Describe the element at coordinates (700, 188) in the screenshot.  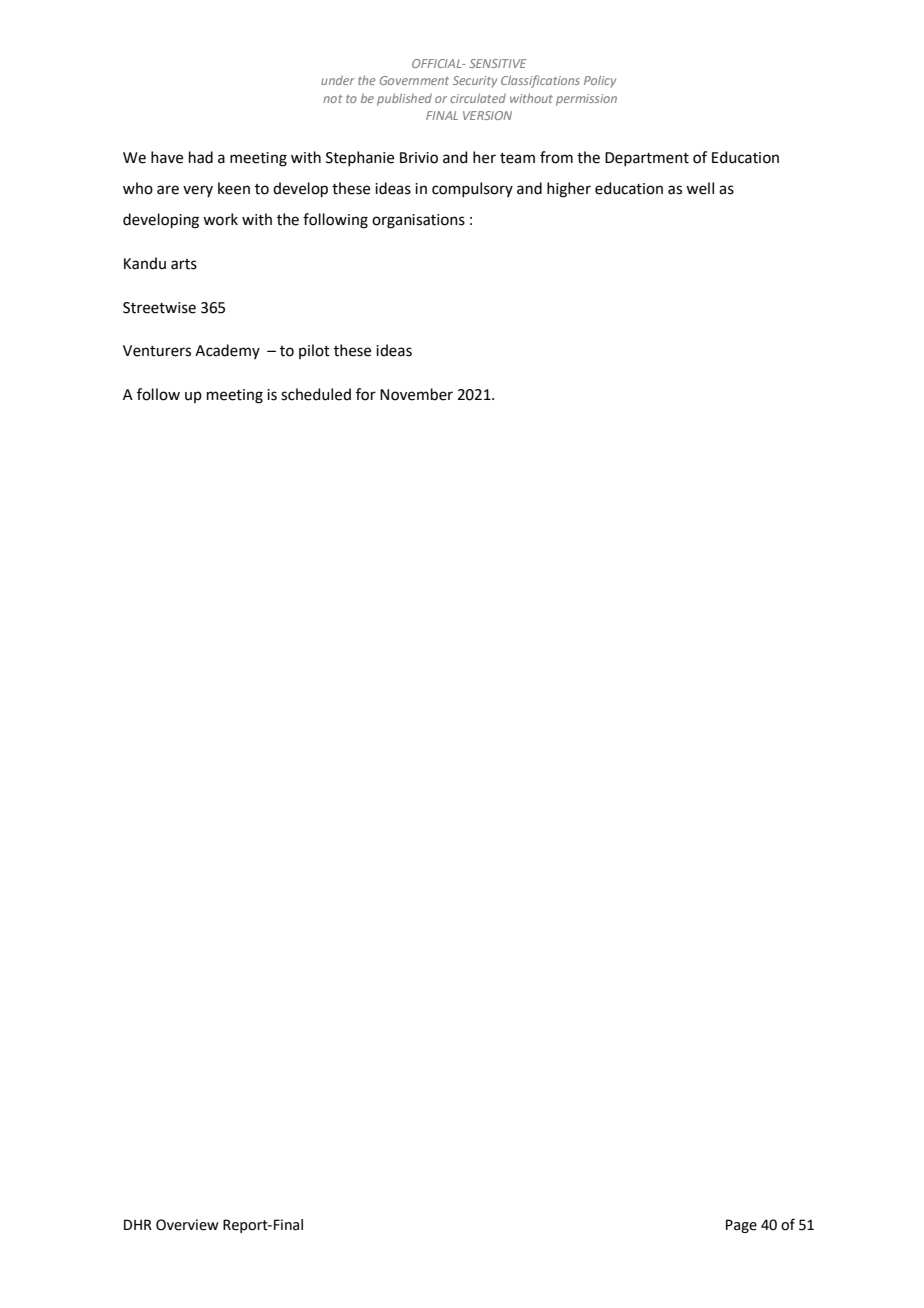
I see `well` at that location.
